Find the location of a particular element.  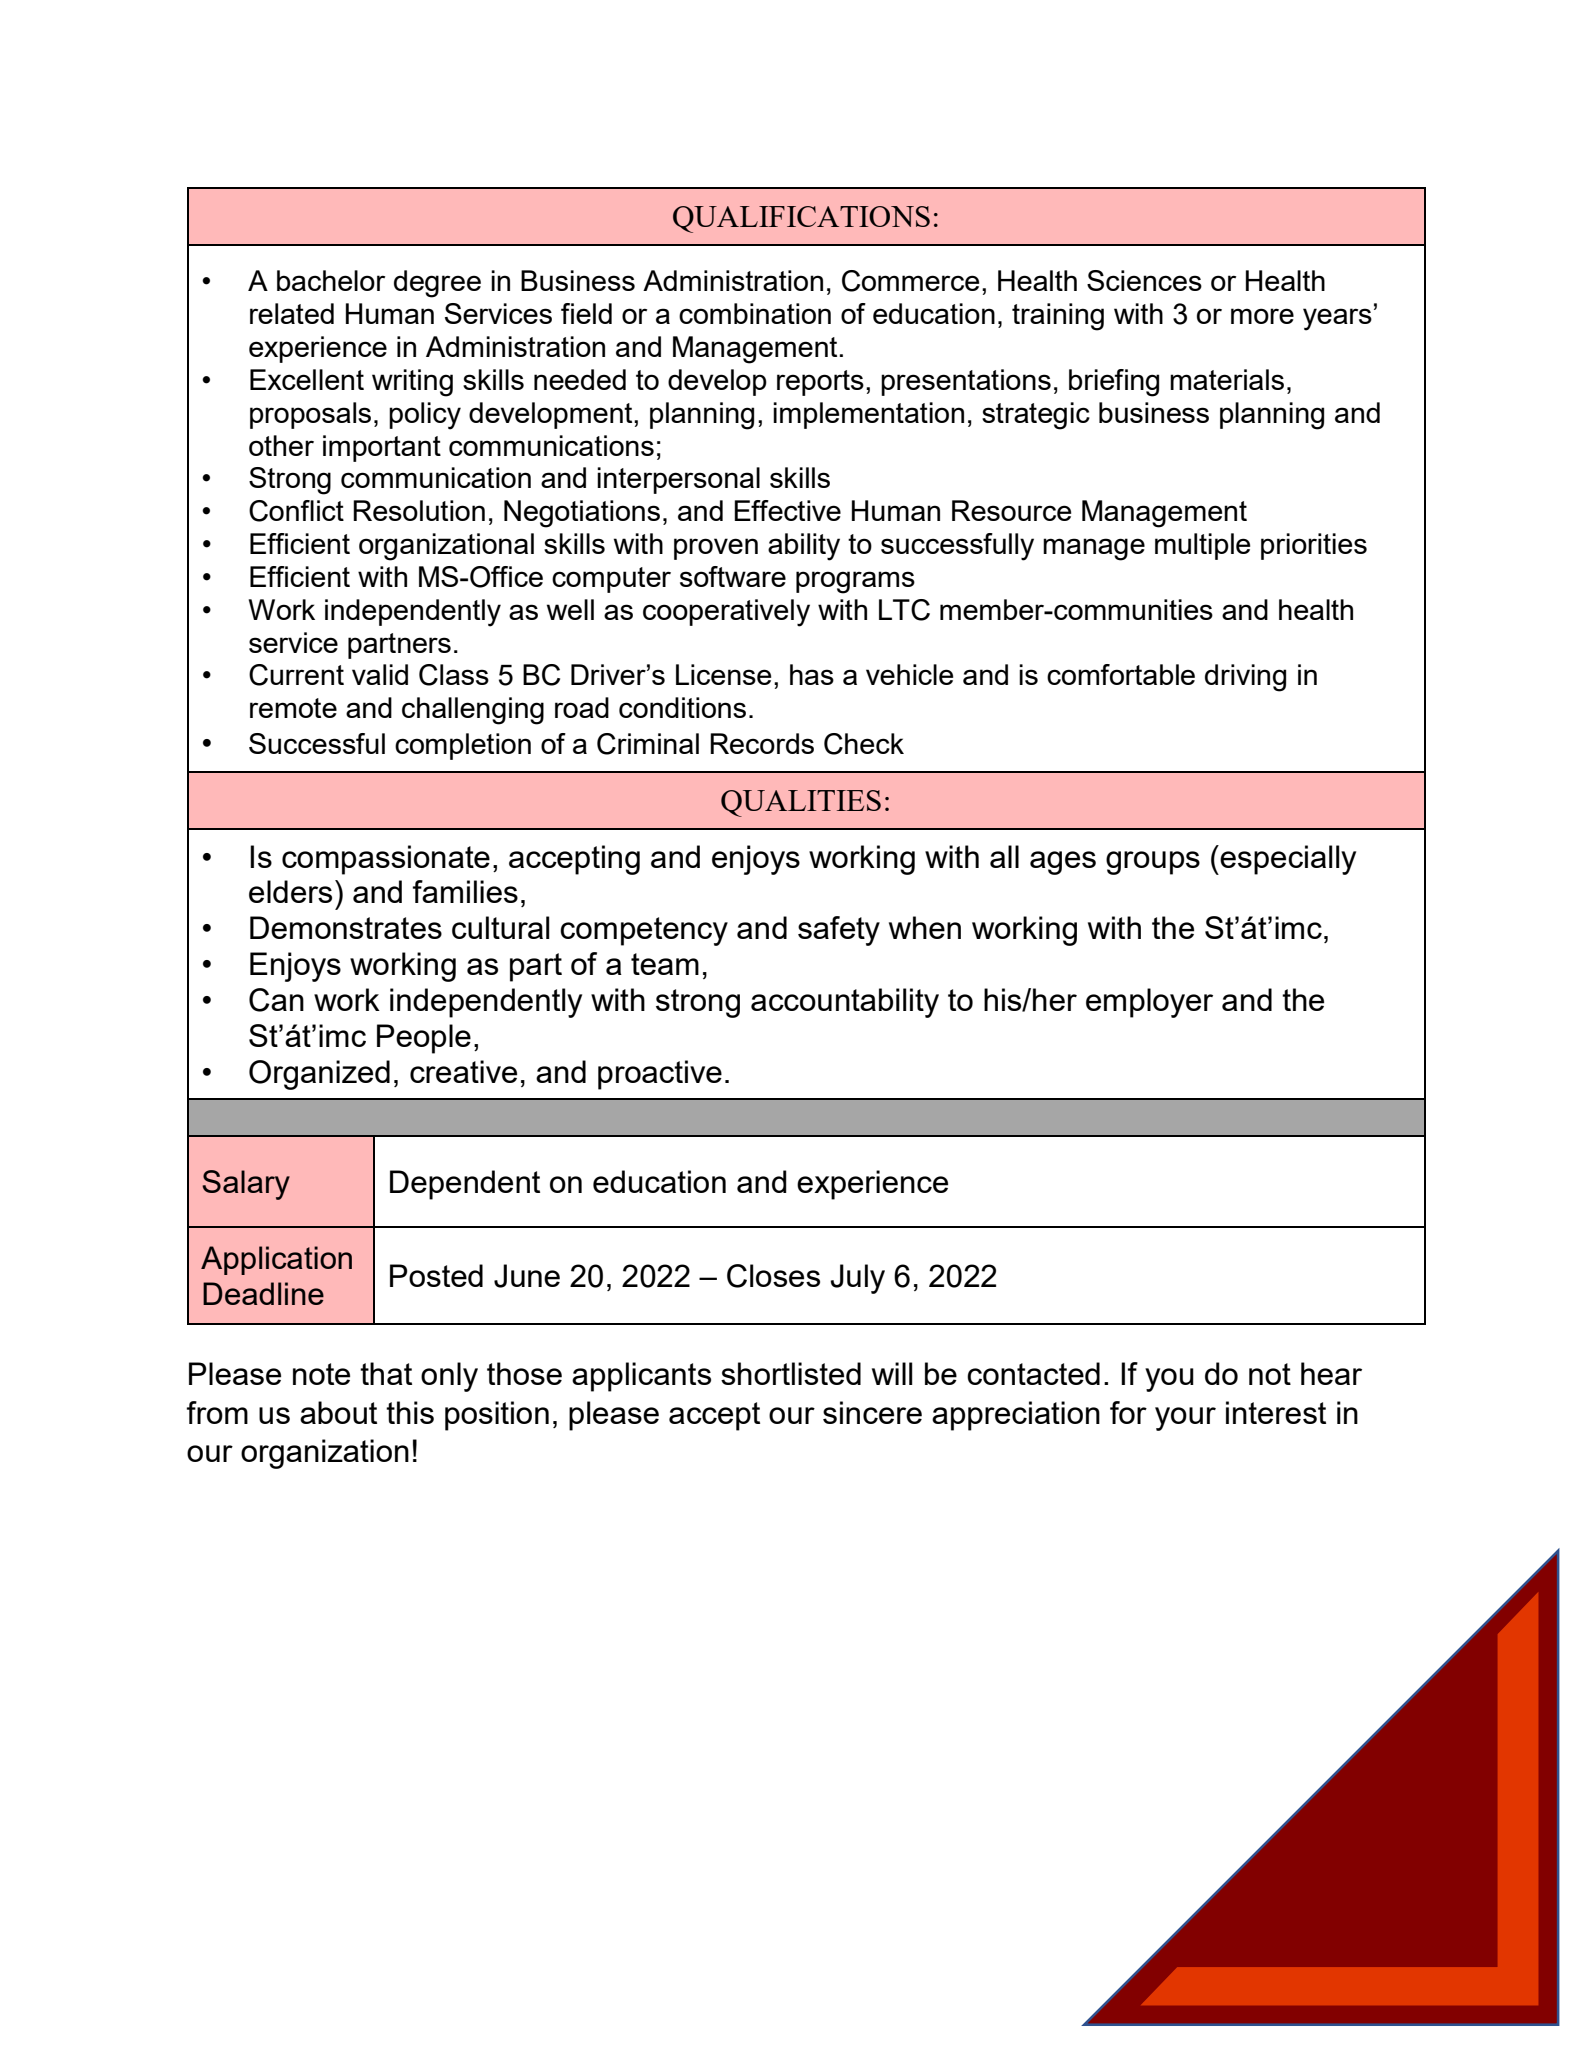

QUALIFICATIONS is located at coordinates (801, 219).
